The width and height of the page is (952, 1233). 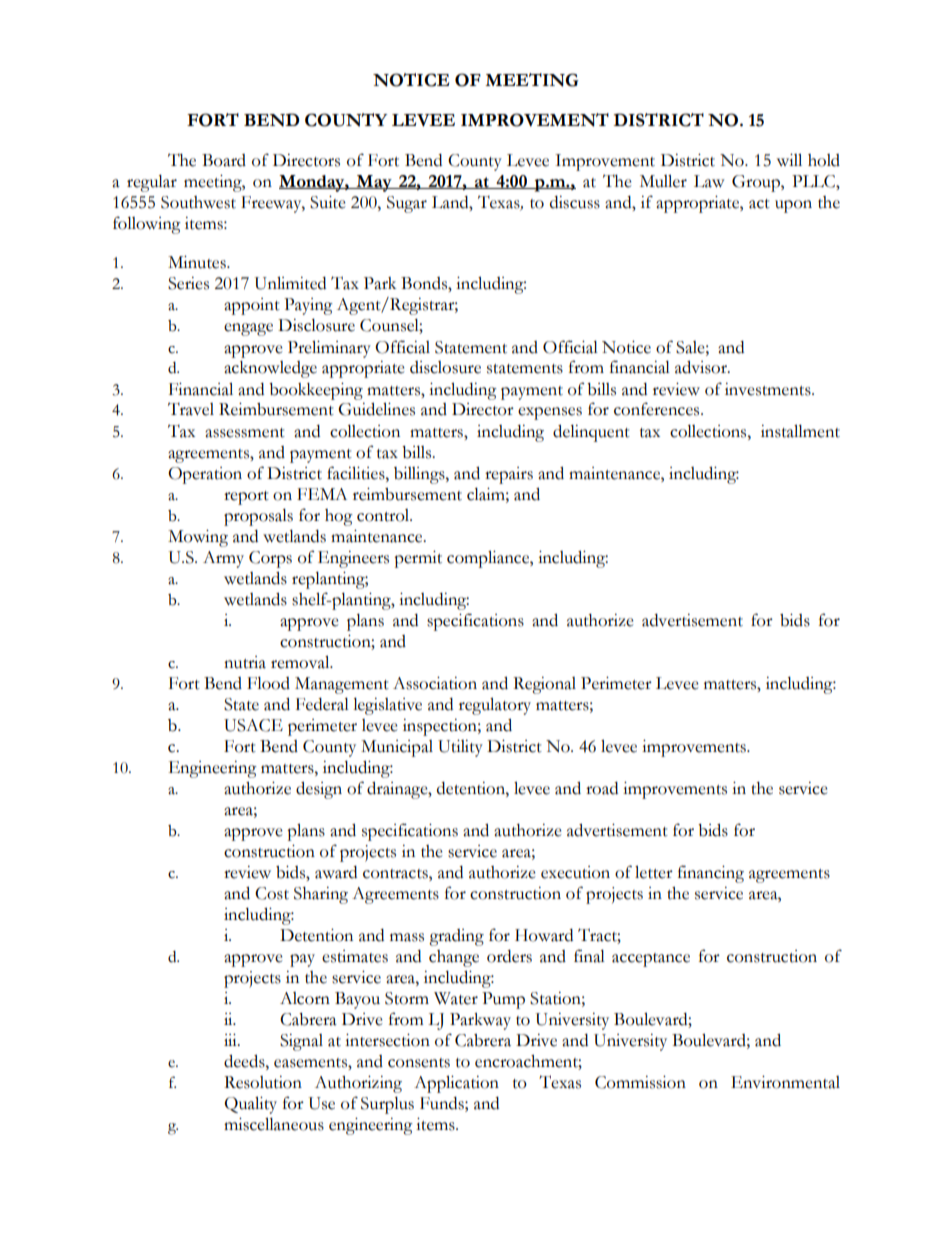 I want to click on Sugar, so click(x=407, y=204).
